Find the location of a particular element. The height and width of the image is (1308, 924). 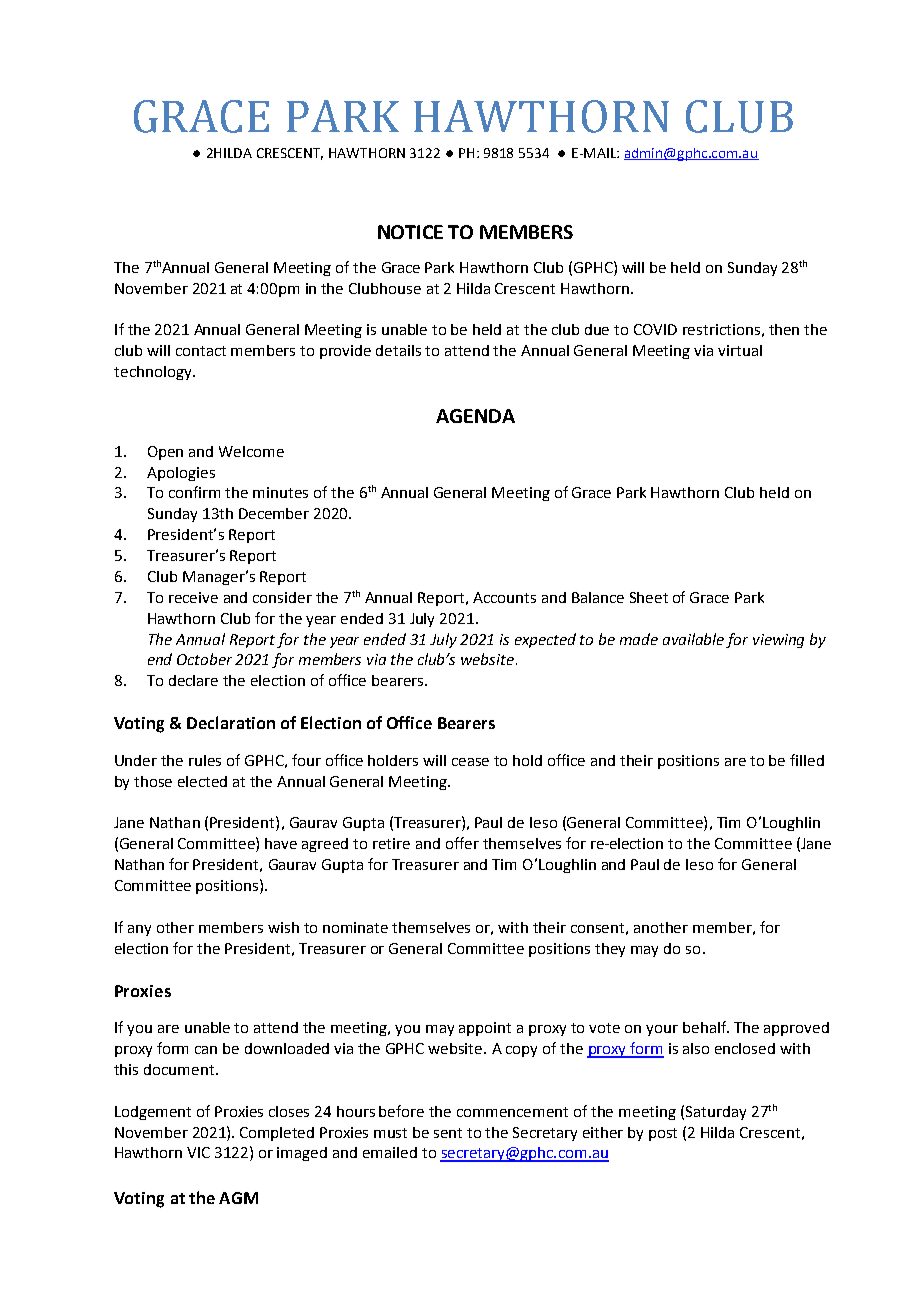

NOTICE is located at coordinates (410, 232).
